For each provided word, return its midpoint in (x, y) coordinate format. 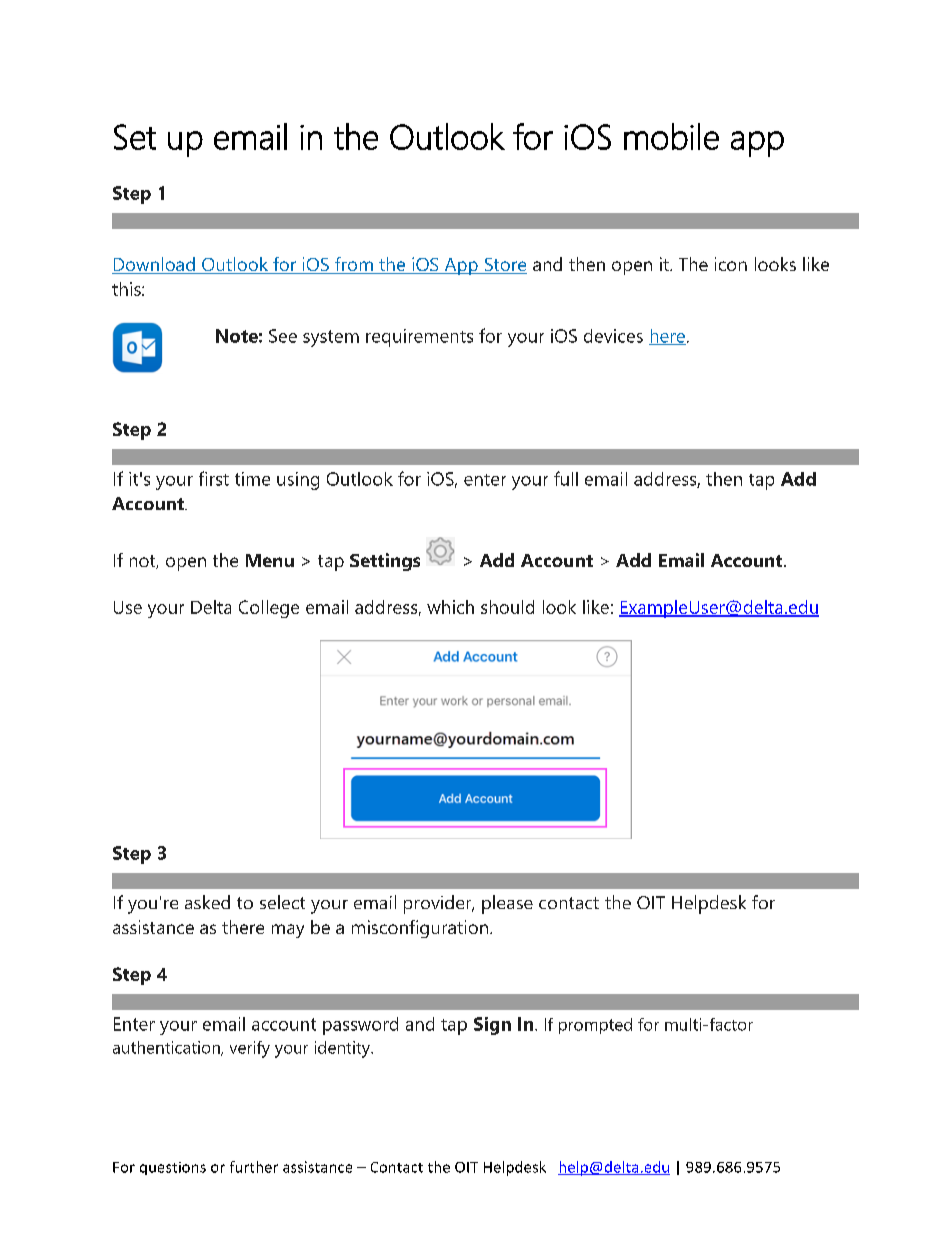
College (269, 609)
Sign (492, 1026)
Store (504, 266)
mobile (671, 136)
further (254, 1167)
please (507, 904)
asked (207, 902)
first (214, 478)
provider (439, 904)
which (450, 607)
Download (154, 265)
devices (613, 336)
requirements (419, 338)
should (507, 607)
